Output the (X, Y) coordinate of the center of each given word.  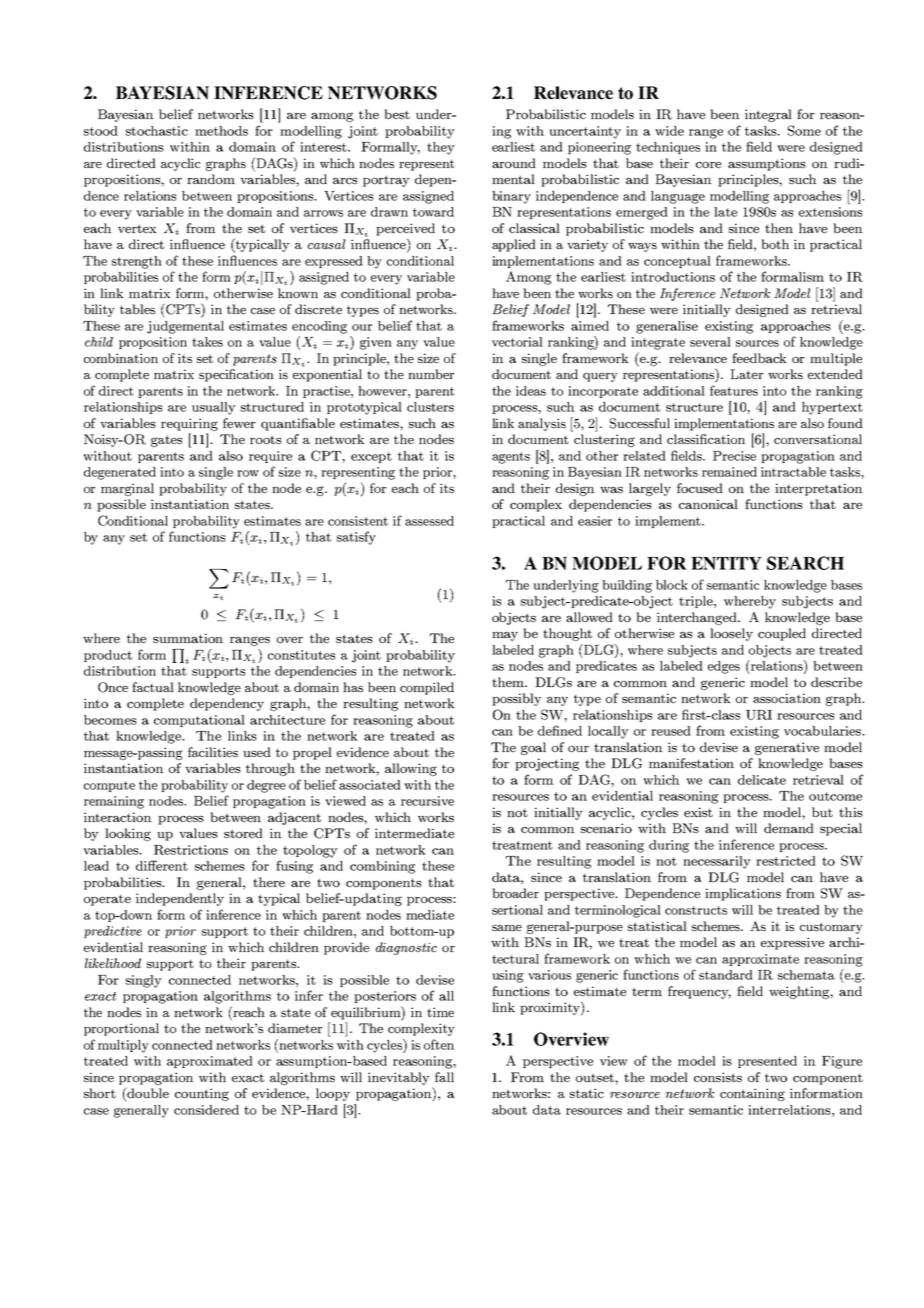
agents (511, 458)
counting (202, 1094)
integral (768, 115)
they (441, 148)
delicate (762, 780)
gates (166, 441)
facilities (213, 752)
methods (221, 131)
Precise (734, 456)
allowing (411, 769)
